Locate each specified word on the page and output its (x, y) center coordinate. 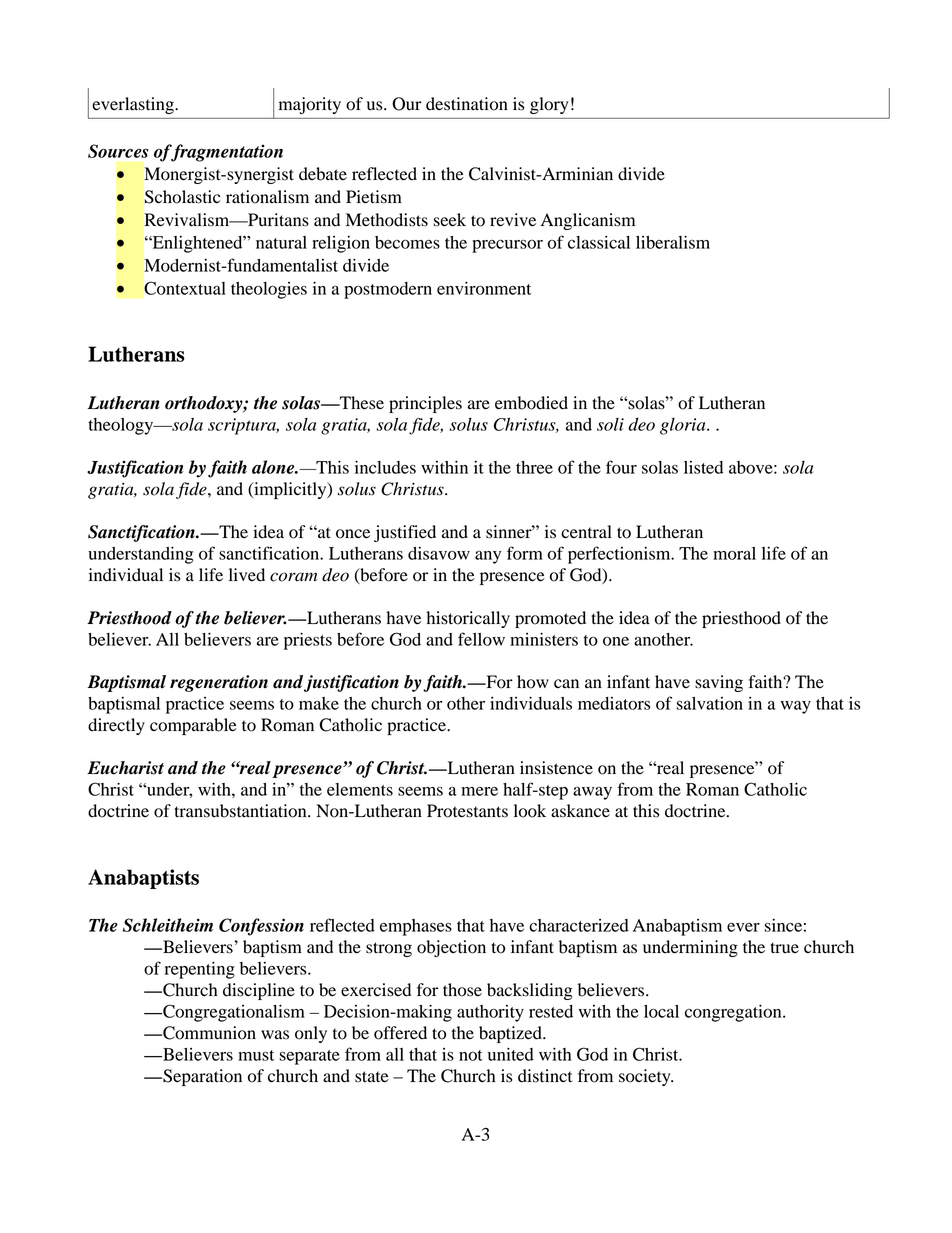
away (592, 793)
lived (247, 575)
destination (467, 104)
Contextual (185, 288)
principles (425, 404)
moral (734, 553)
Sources (118, 151)
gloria (684, 426)
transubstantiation (241, 811)
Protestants (467, 811)
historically (468, 619)
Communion (208, 1033)
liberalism (673, 242)
